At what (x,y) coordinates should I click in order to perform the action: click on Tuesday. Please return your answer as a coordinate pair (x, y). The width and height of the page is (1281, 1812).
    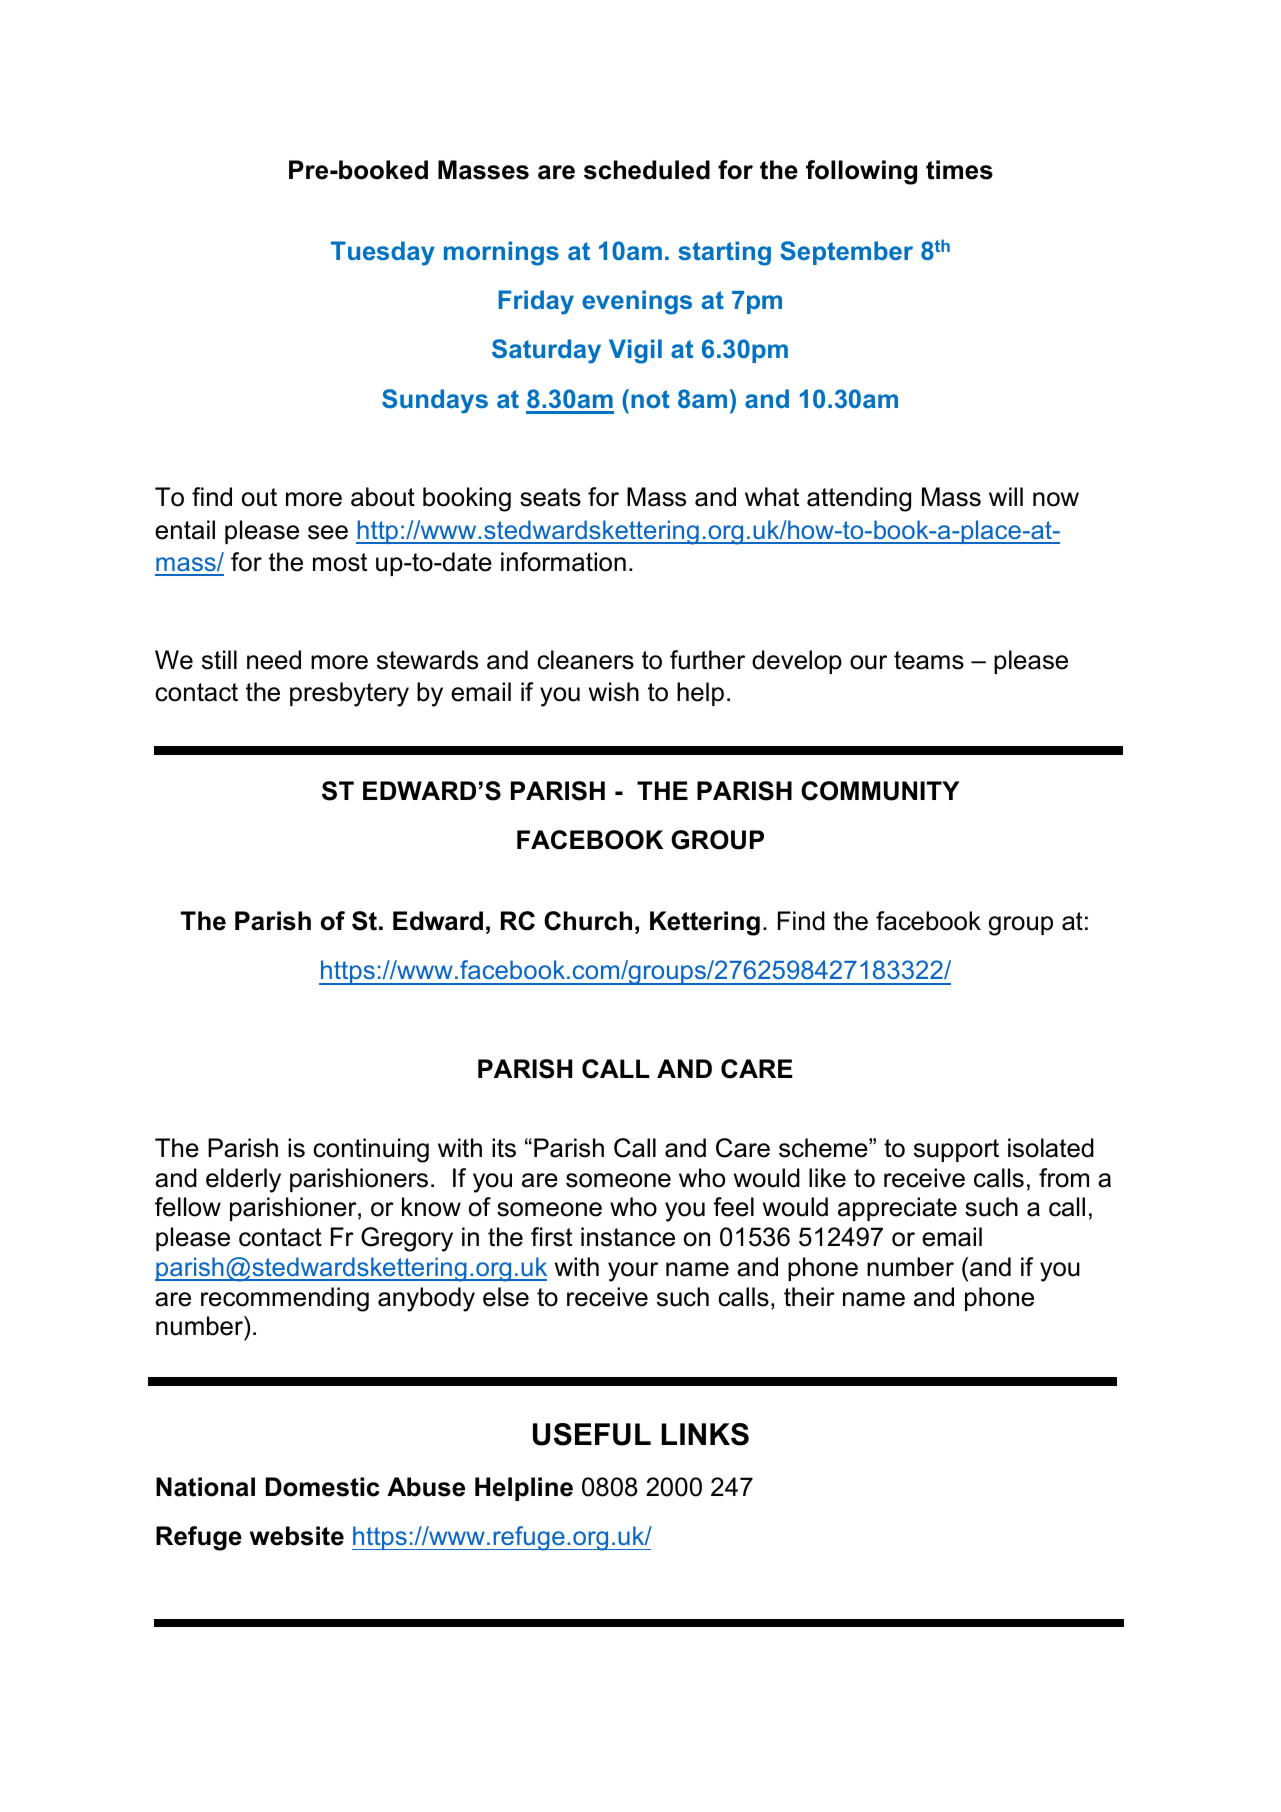
    Looking at the image, I should click on (383, 253).
